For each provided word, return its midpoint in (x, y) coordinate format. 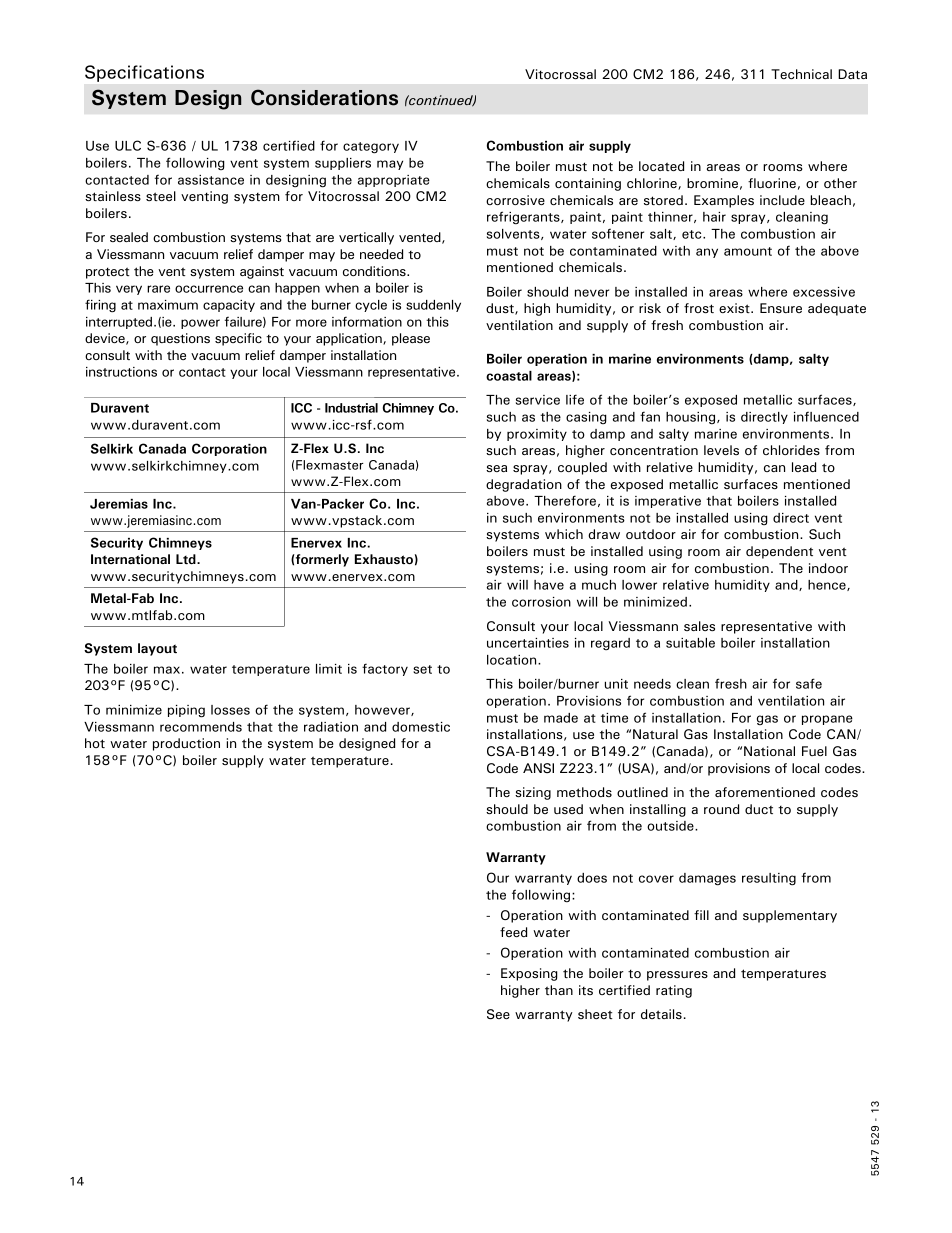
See (498, 1014)
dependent (779, 552)
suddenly (433, 306)
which (564, 534)
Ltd (187, 559)
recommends (201, 727)
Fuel (814, 751)
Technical (801, 74)
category (371, 148)
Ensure (781, 308)
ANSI (538, 768)
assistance (211, 180)
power (200, 324)
